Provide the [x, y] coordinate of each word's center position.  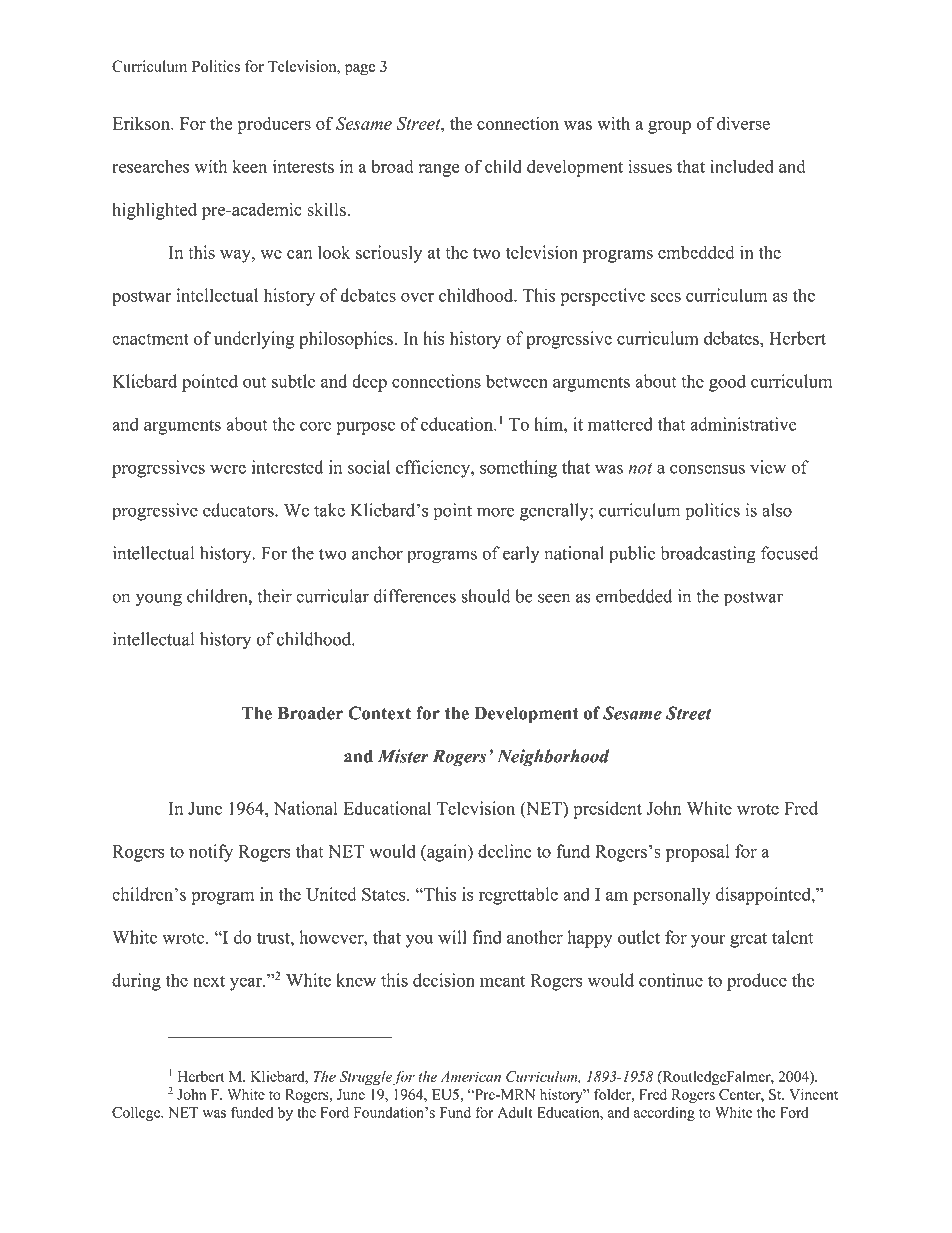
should [486, 596]
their [274, 596]
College [137, 1113]
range [439, 170]
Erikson [142, 123]
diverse [743, 123]
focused [790, 553]
